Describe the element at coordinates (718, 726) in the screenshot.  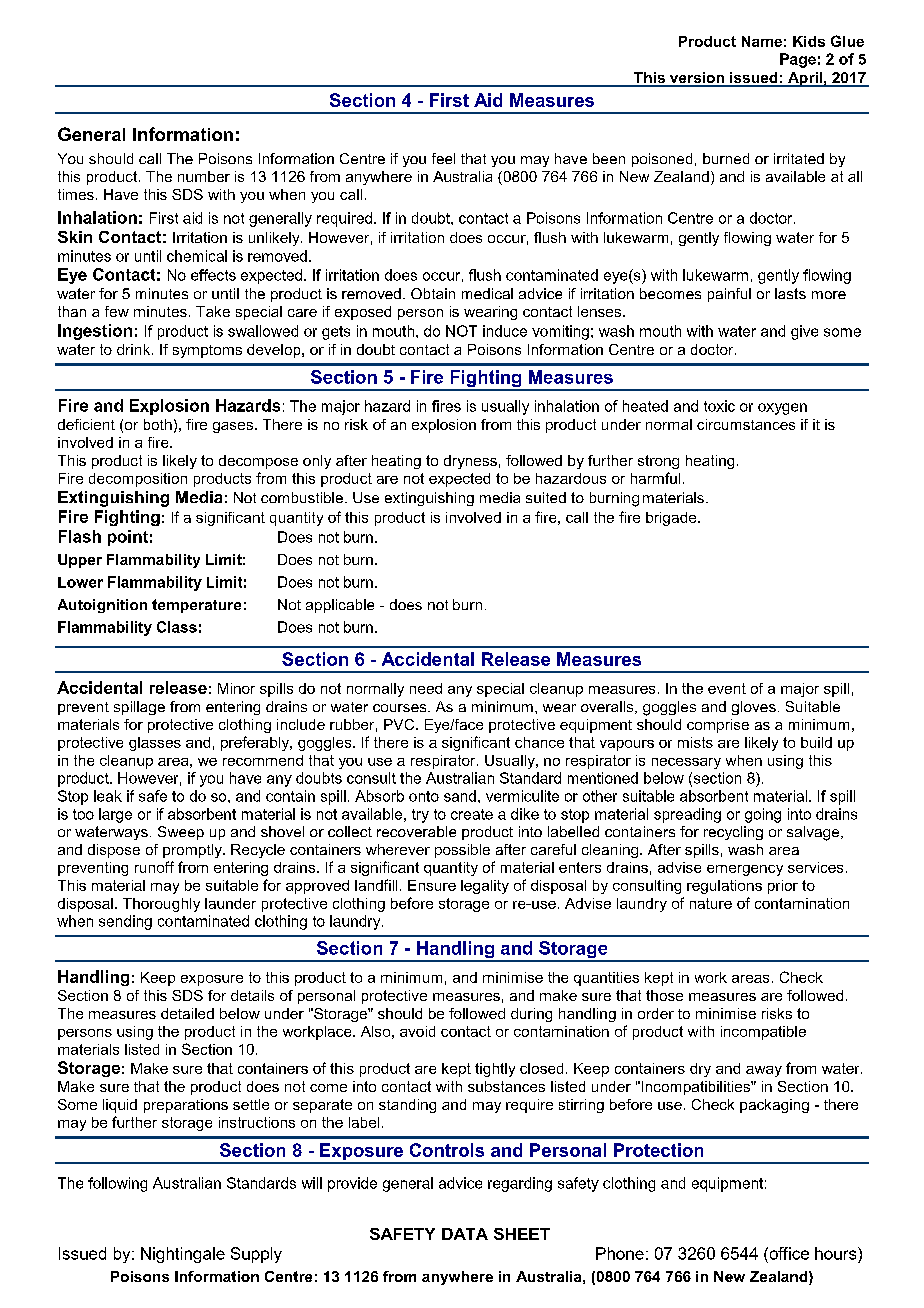
I see `comprise` at that location.
